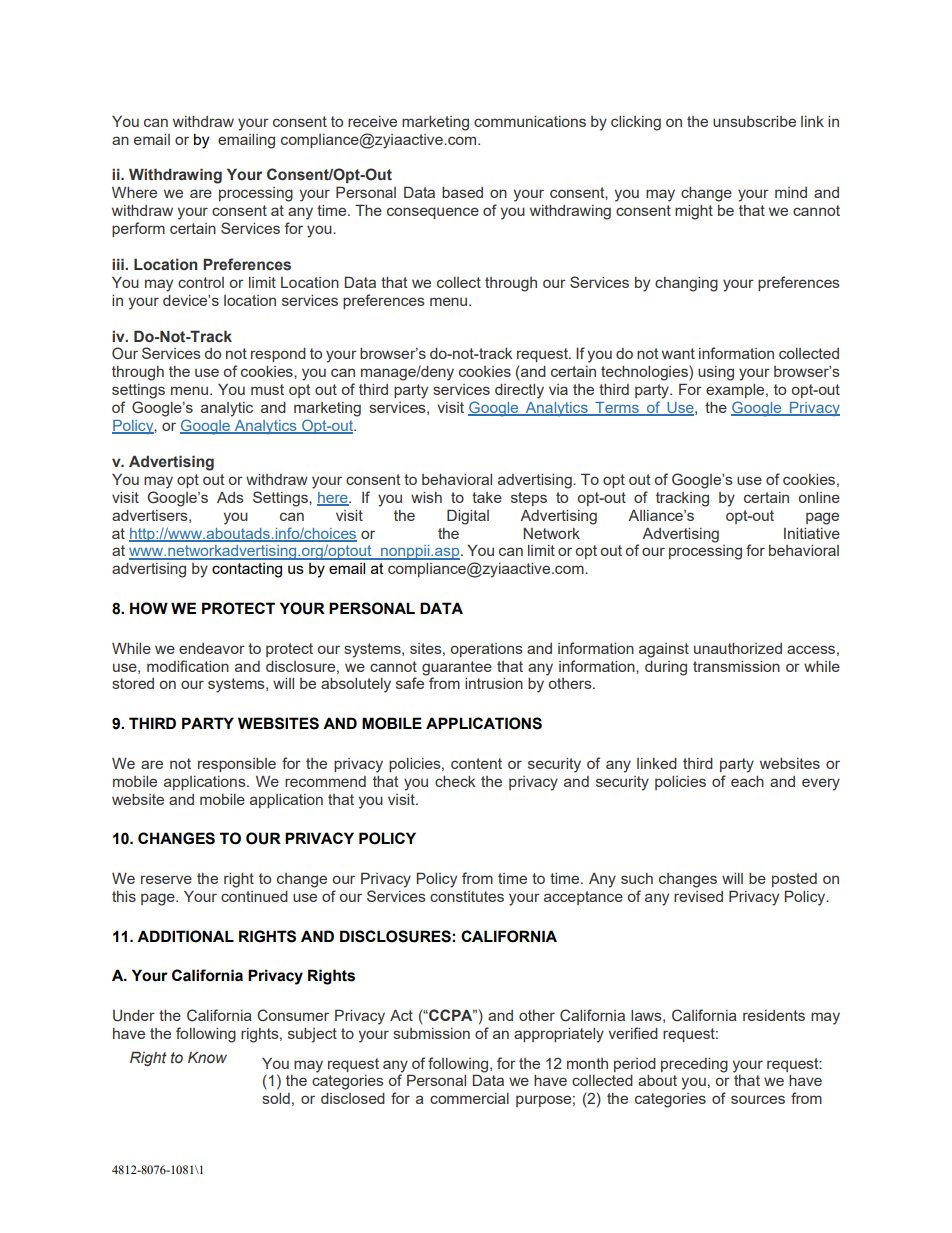 The height and width of the page is (1233, 952). Describe the element at coordinates (462, 192) in the page. I see `based` at that location.
